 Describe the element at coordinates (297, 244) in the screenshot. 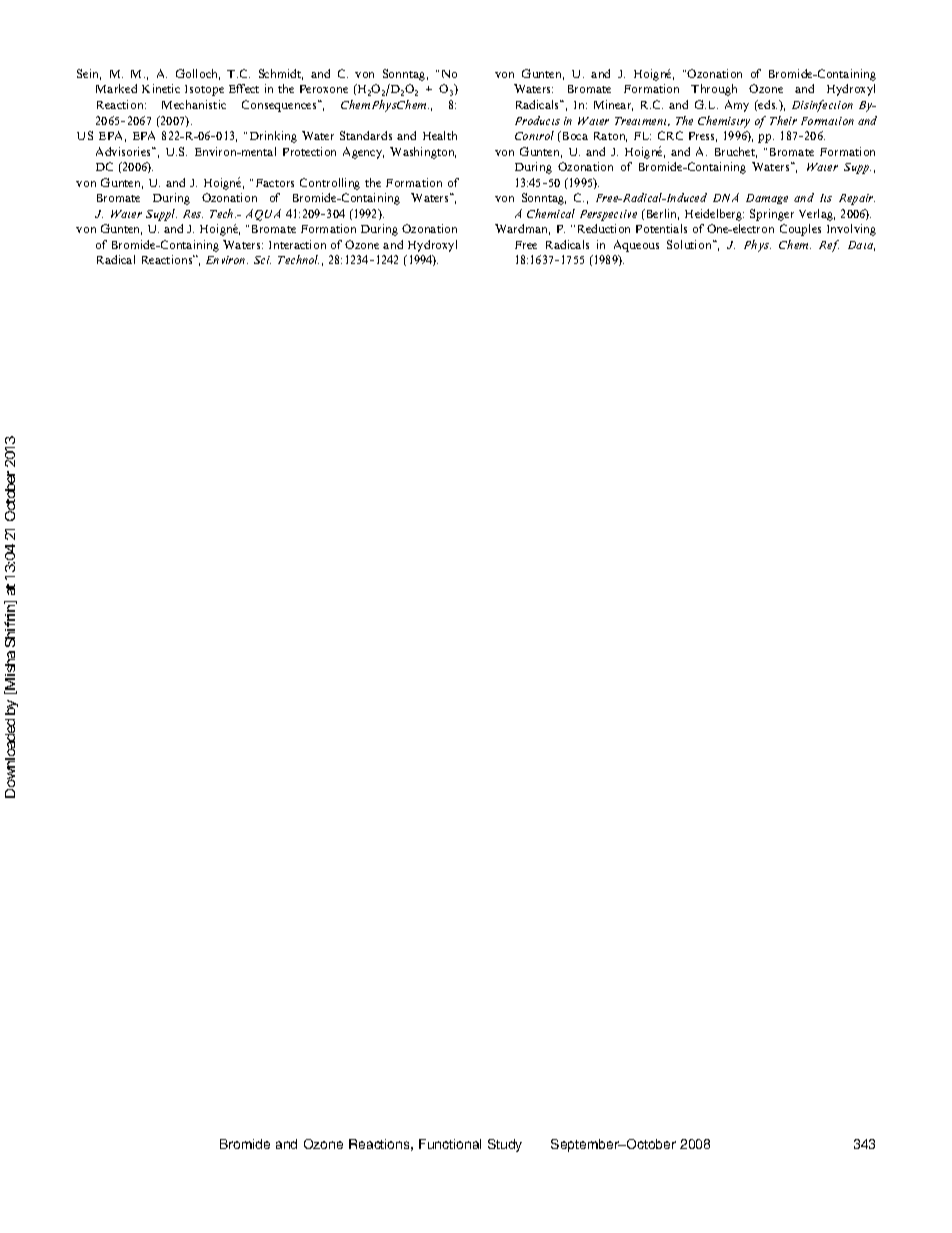

I see `Interaction` at that location.
